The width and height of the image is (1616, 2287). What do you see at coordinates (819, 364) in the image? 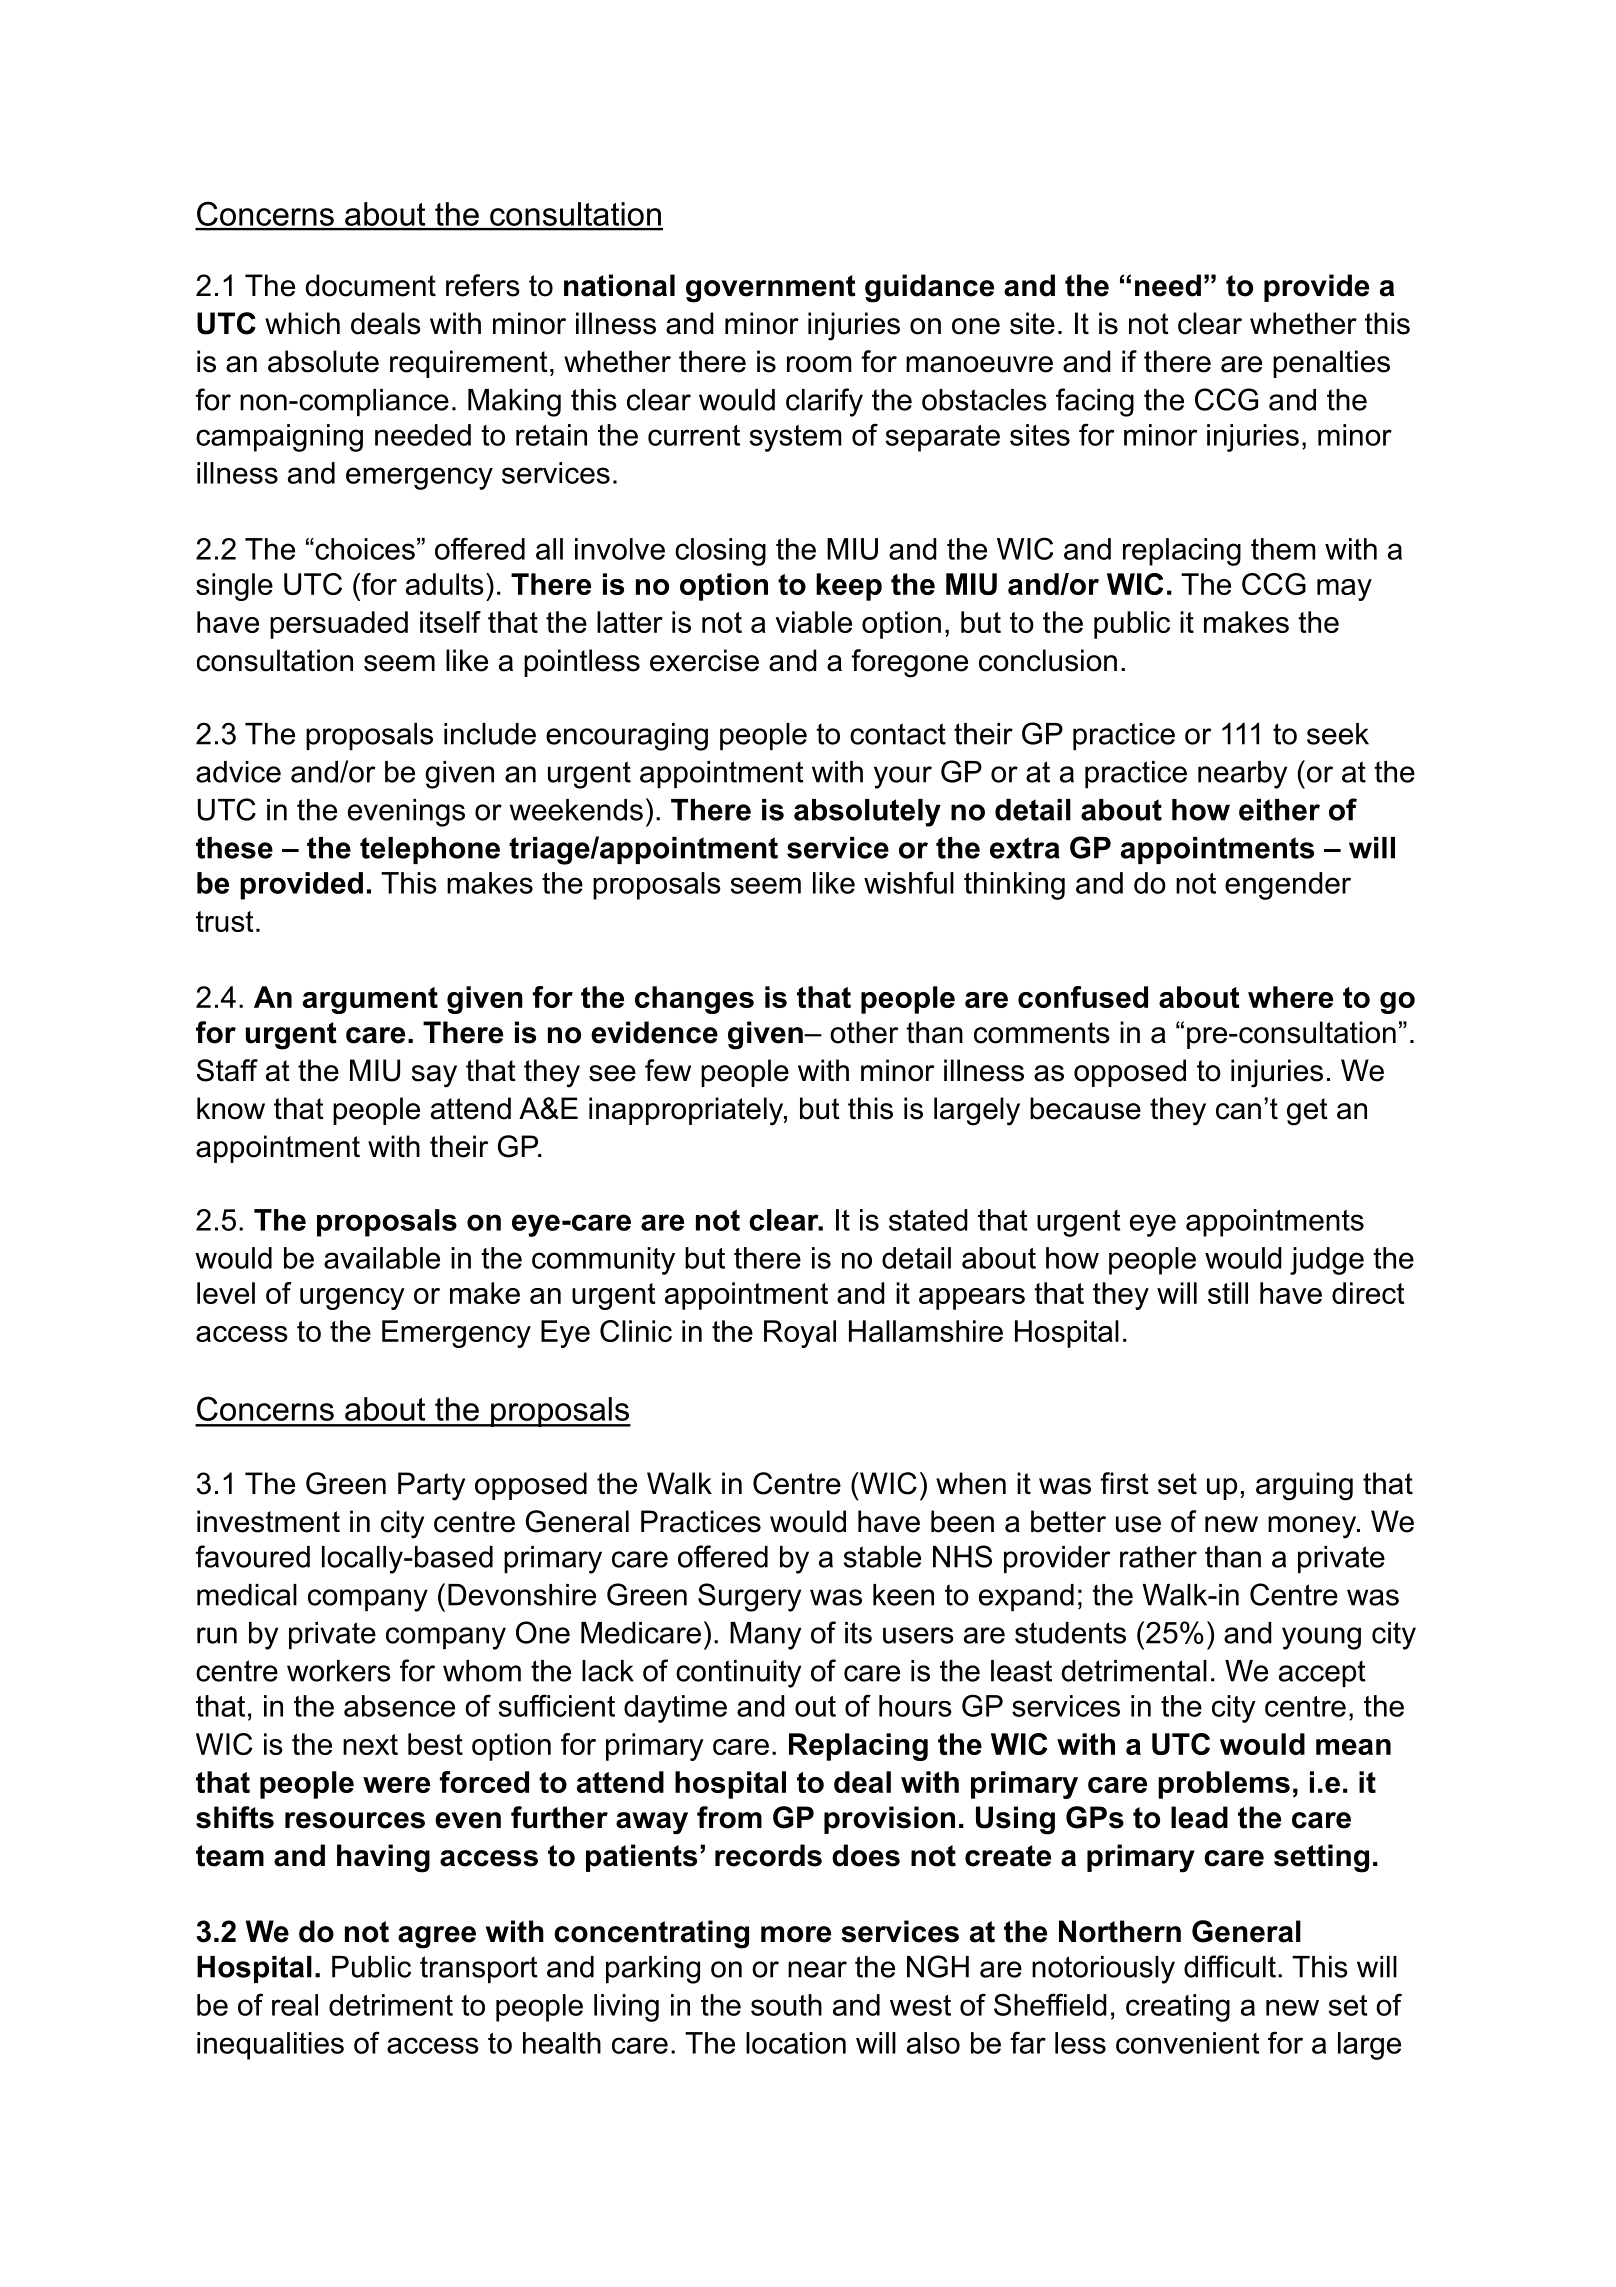
I see `room` at bounding box center [819, 364].
